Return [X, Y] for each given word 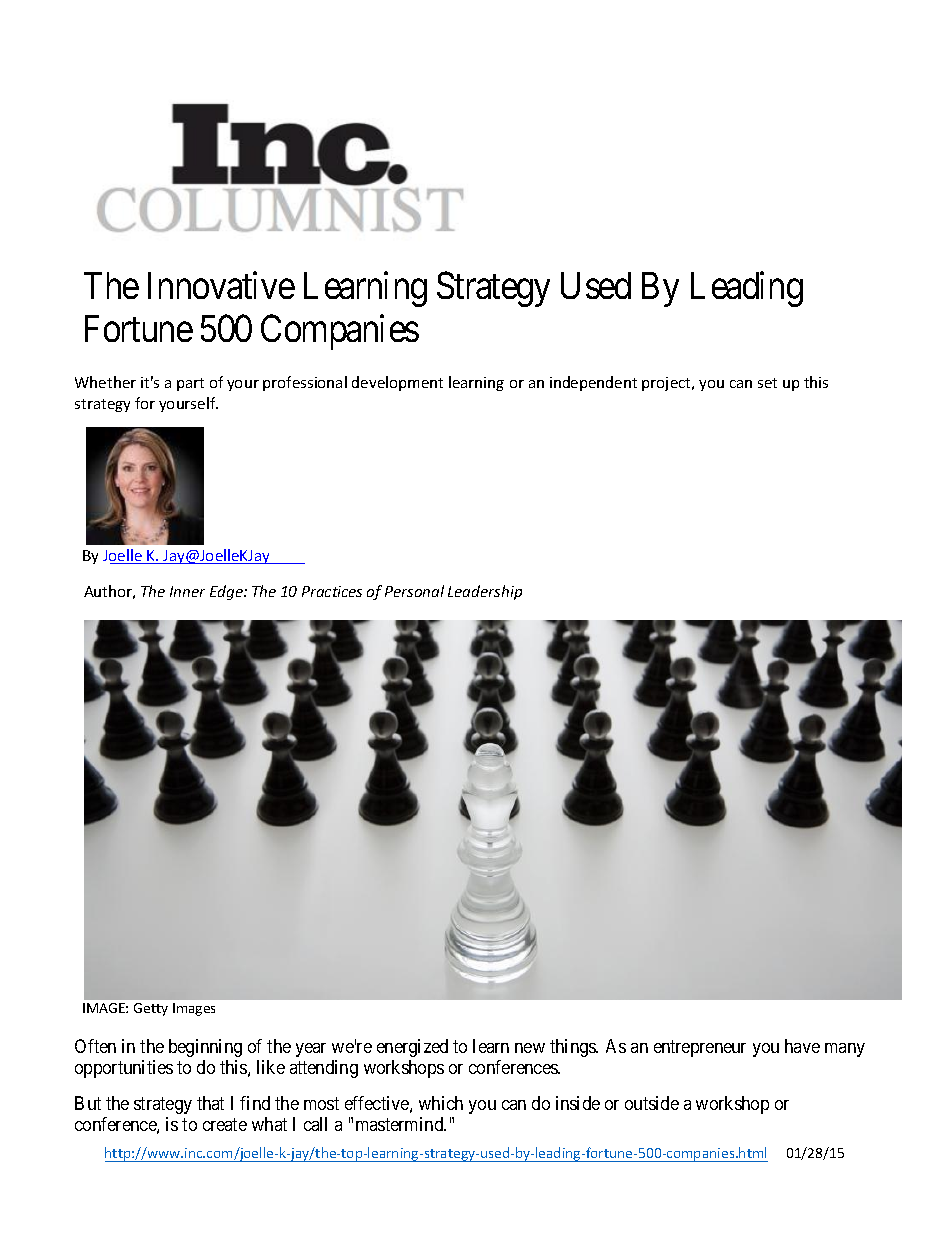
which [441, 1103]
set [767, 383]
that [210, 1103]
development [397, 383]
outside [652, 1103]
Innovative [221, 285]
